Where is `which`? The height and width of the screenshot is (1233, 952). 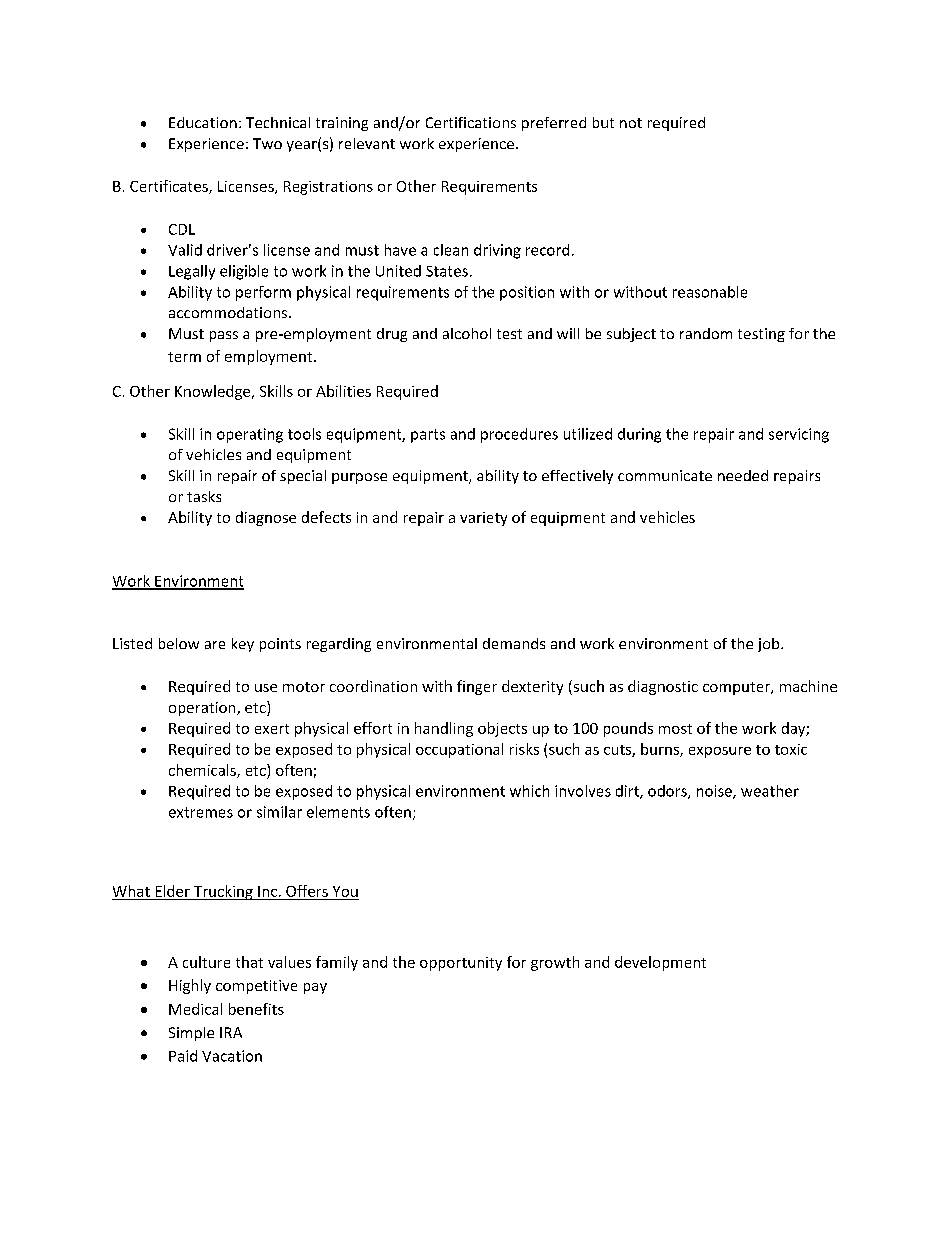 which is located at coordinates (529, 791).
